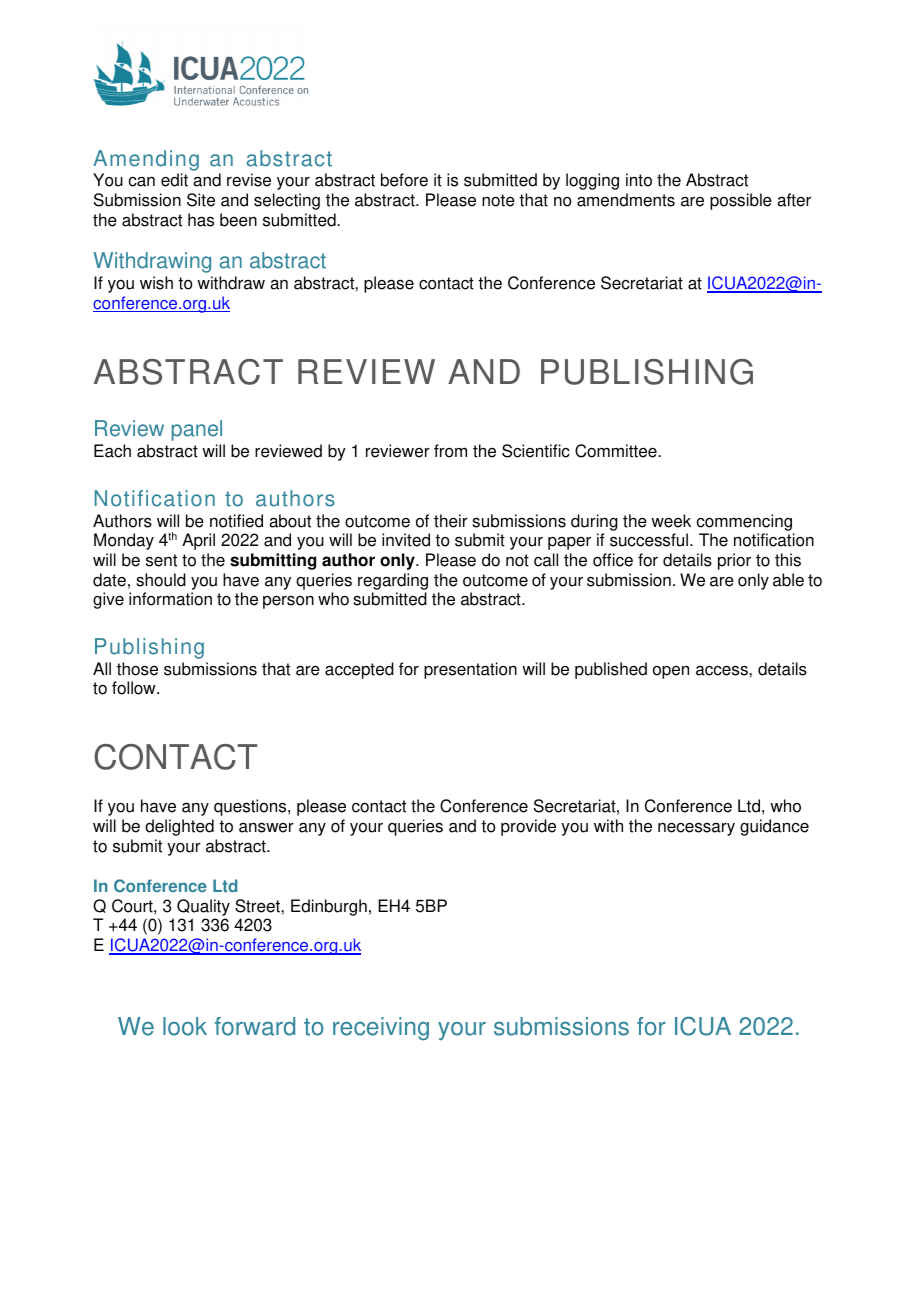 This image has height=1308, width=924. What do you see at coordinates (404, 180) in the image?
I see `before` at bounding box center [404, 180].
